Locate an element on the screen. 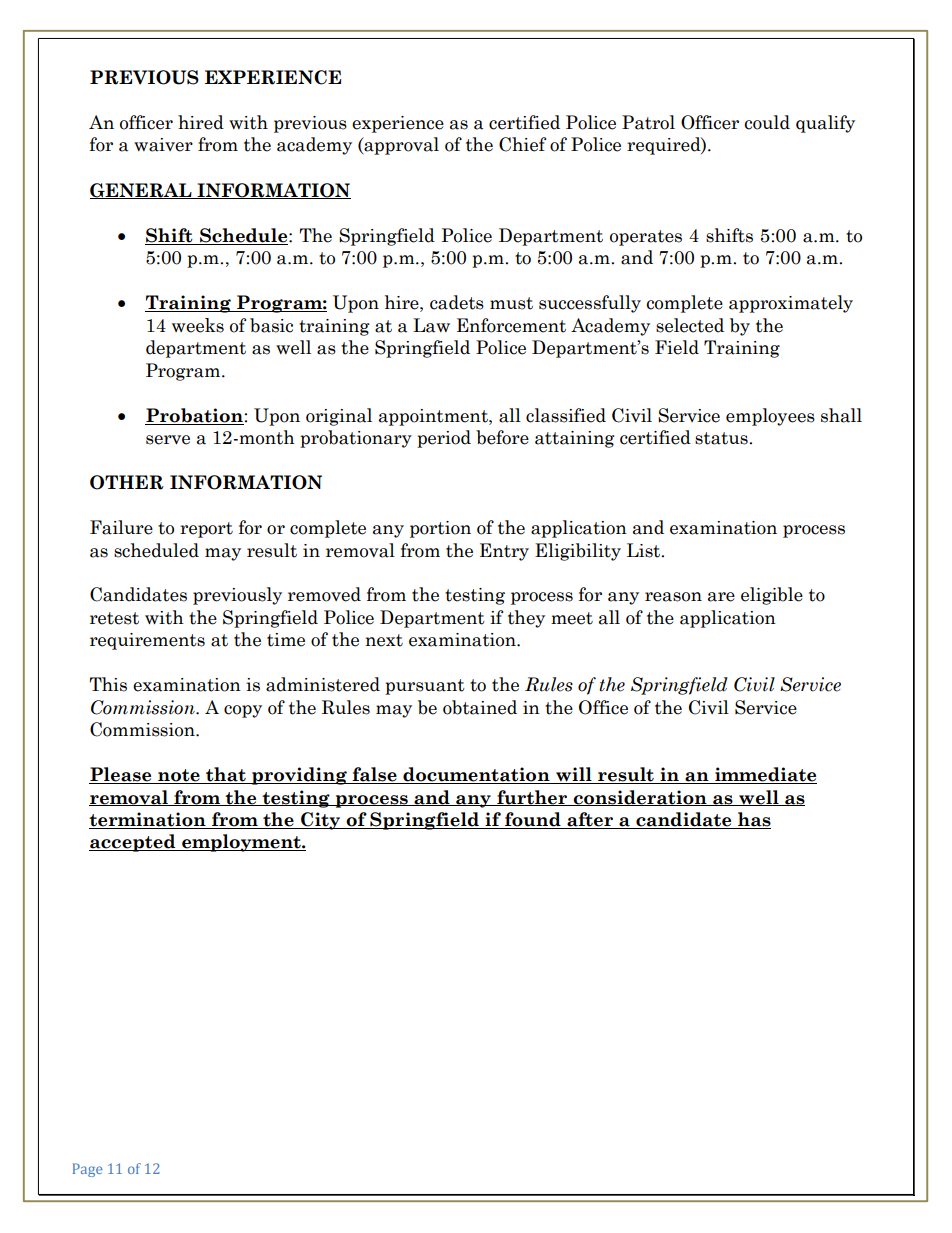 The height and width of the screenshot is (1233, 952). cadets is located at coordinates (457, 302).
